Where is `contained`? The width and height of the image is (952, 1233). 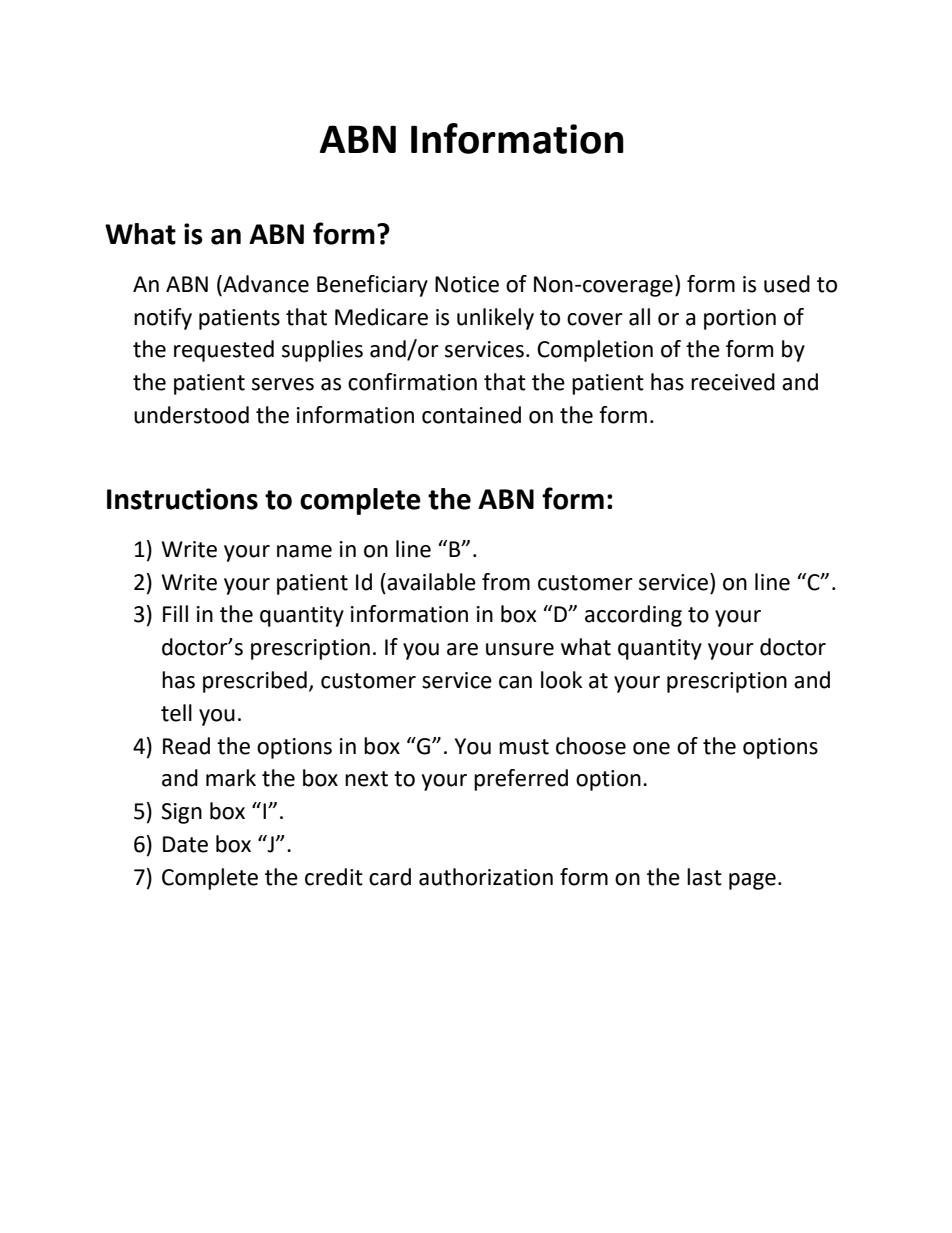
contained is located at coordinates (471, 415).
